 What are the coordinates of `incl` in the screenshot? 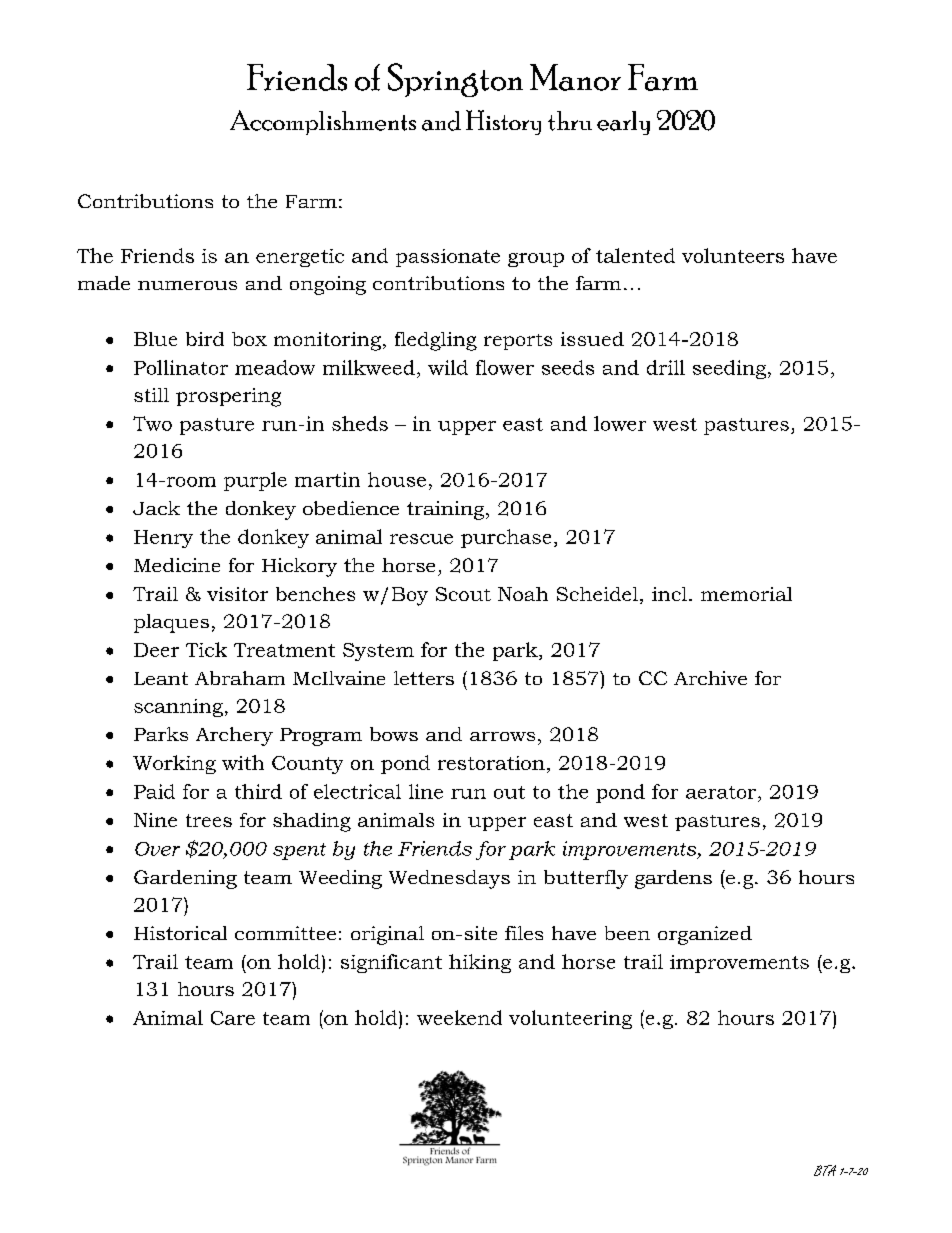 It's located at (669, 594).
